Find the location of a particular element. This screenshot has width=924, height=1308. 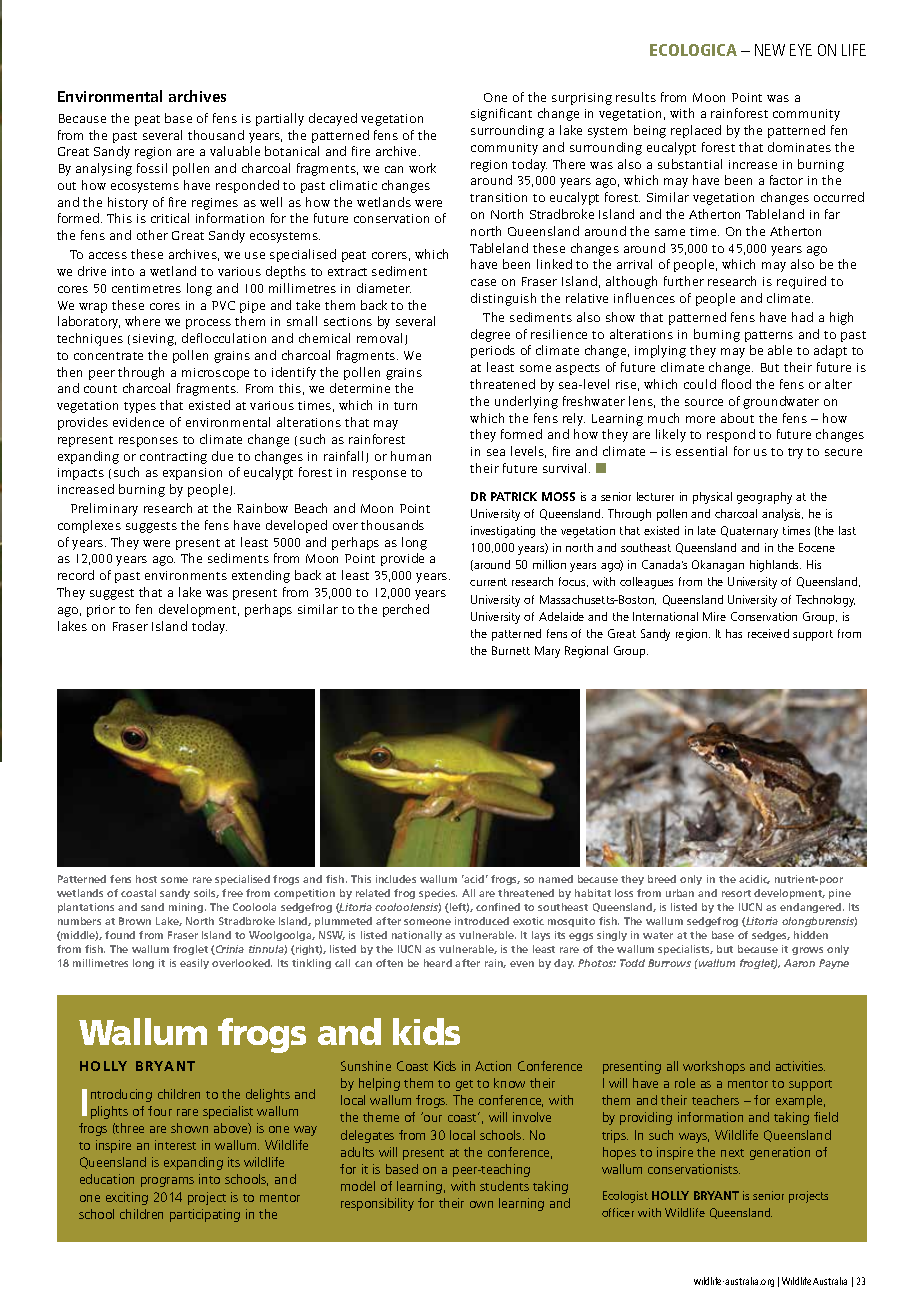

significant is located at coordinates (501, 114).
